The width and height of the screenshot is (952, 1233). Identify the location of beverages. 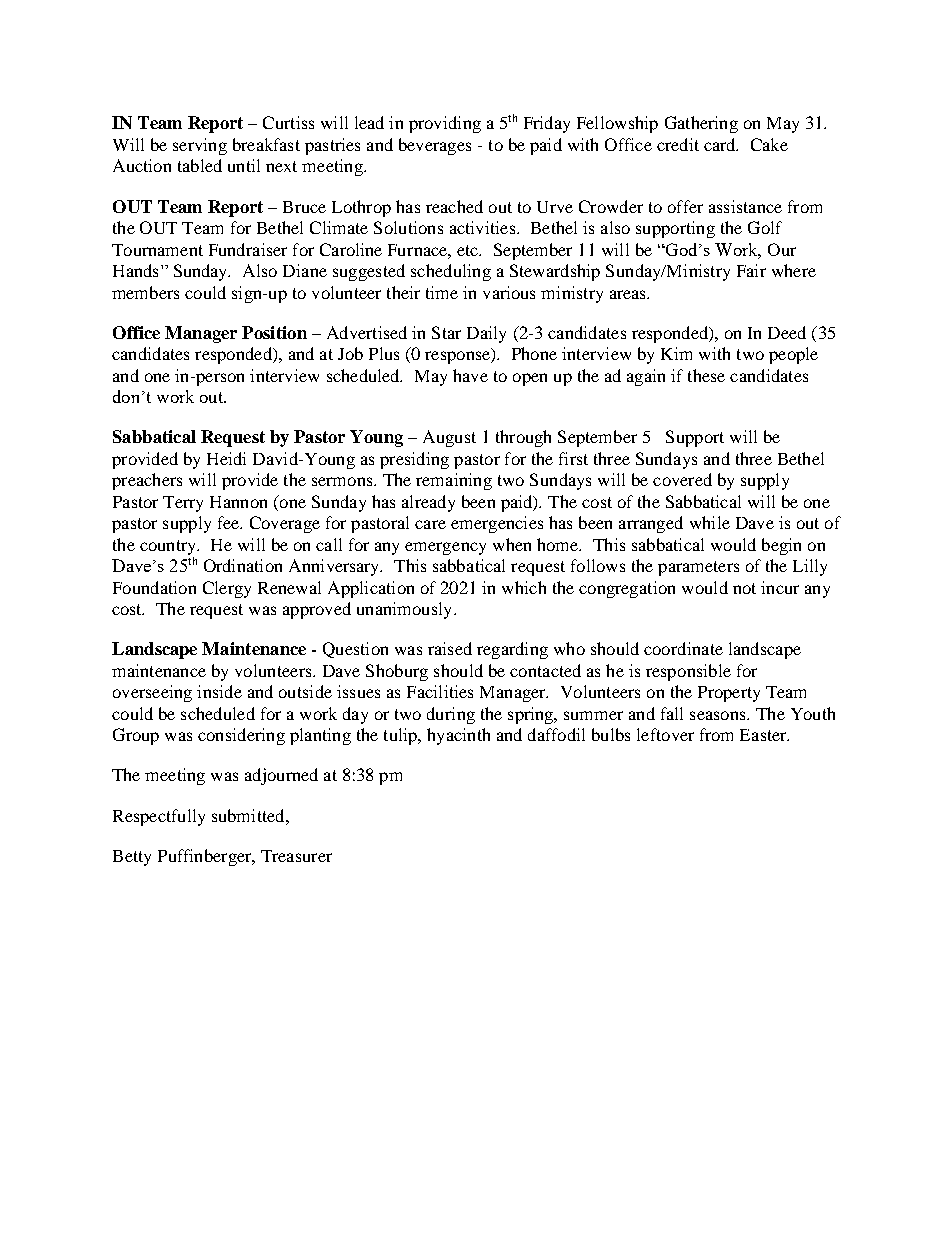
(435, 146).
